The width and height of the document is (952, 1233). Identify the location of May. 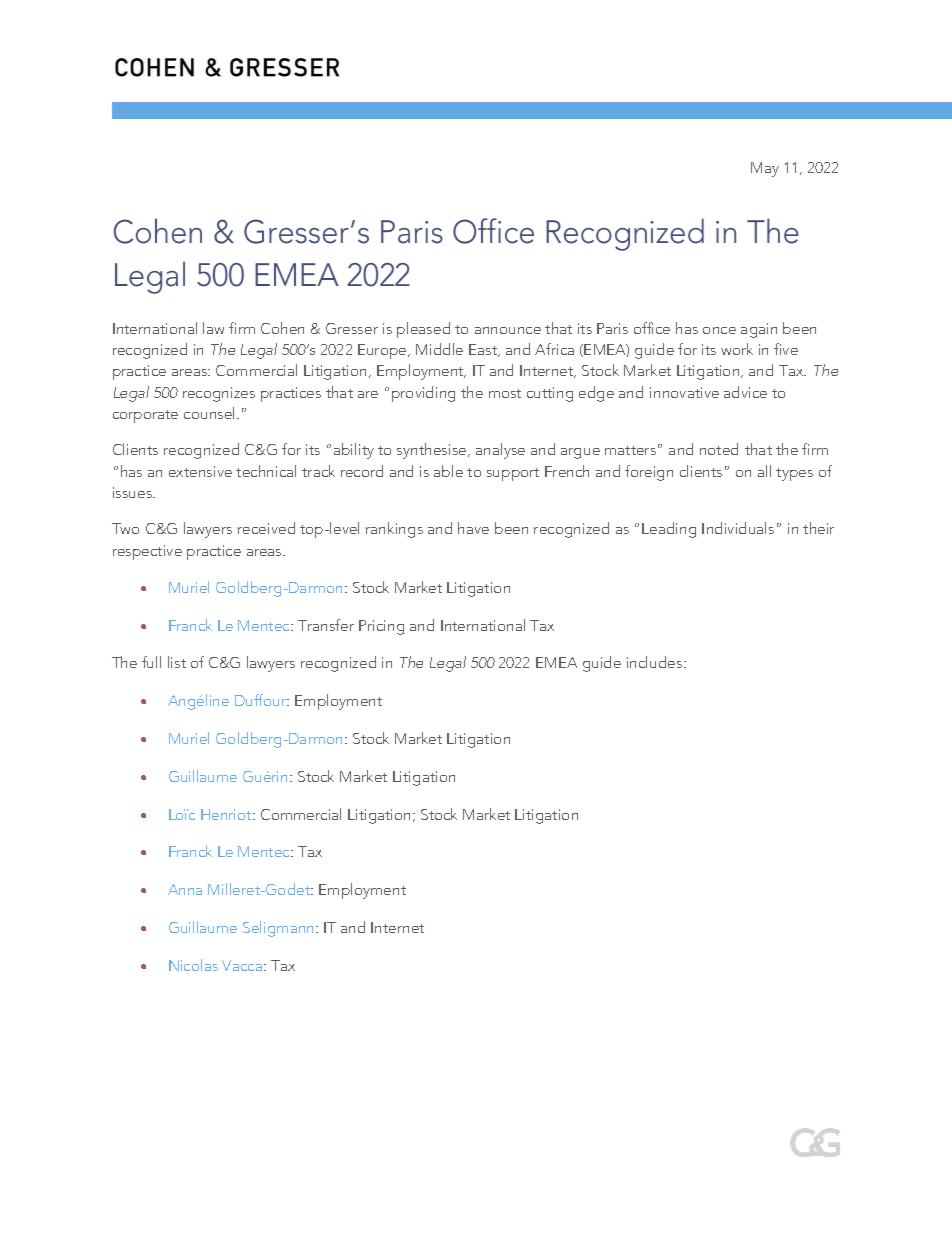
(765, 169).
